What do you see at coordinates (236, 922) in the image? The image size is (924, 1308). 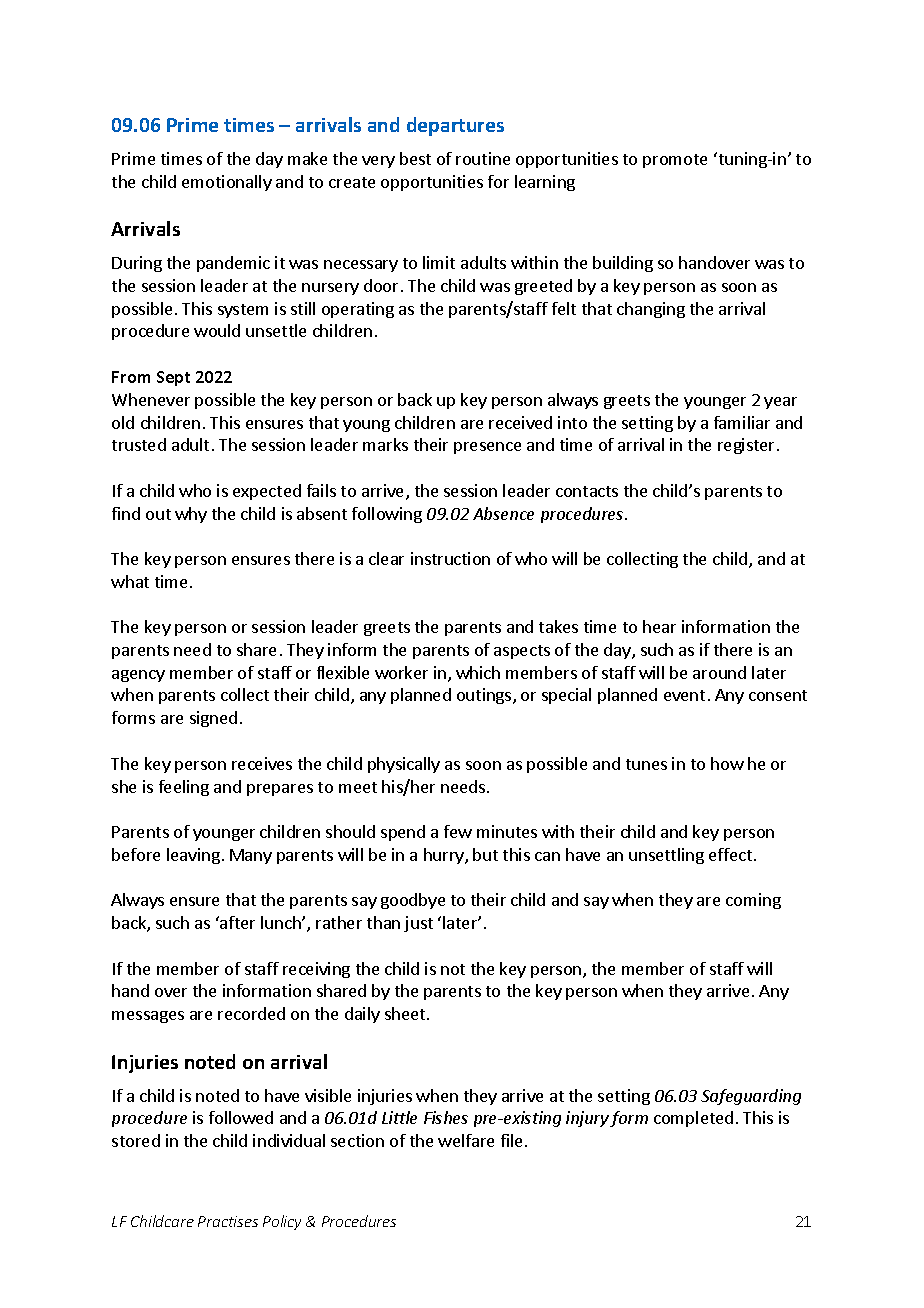 I see `after` at bounding box center [236, 922].
